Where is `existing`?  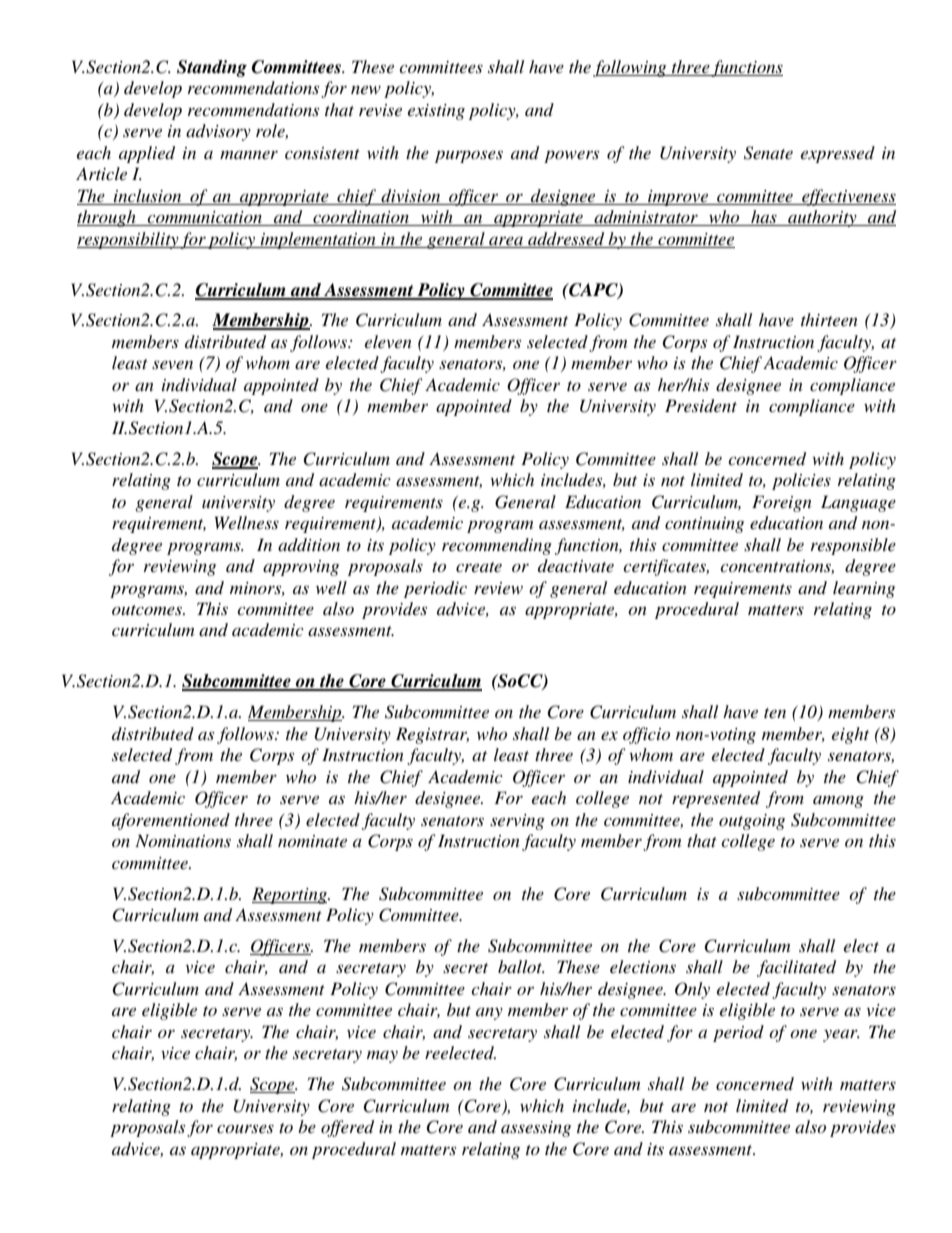 existing is located at coordinates (436, 112).
